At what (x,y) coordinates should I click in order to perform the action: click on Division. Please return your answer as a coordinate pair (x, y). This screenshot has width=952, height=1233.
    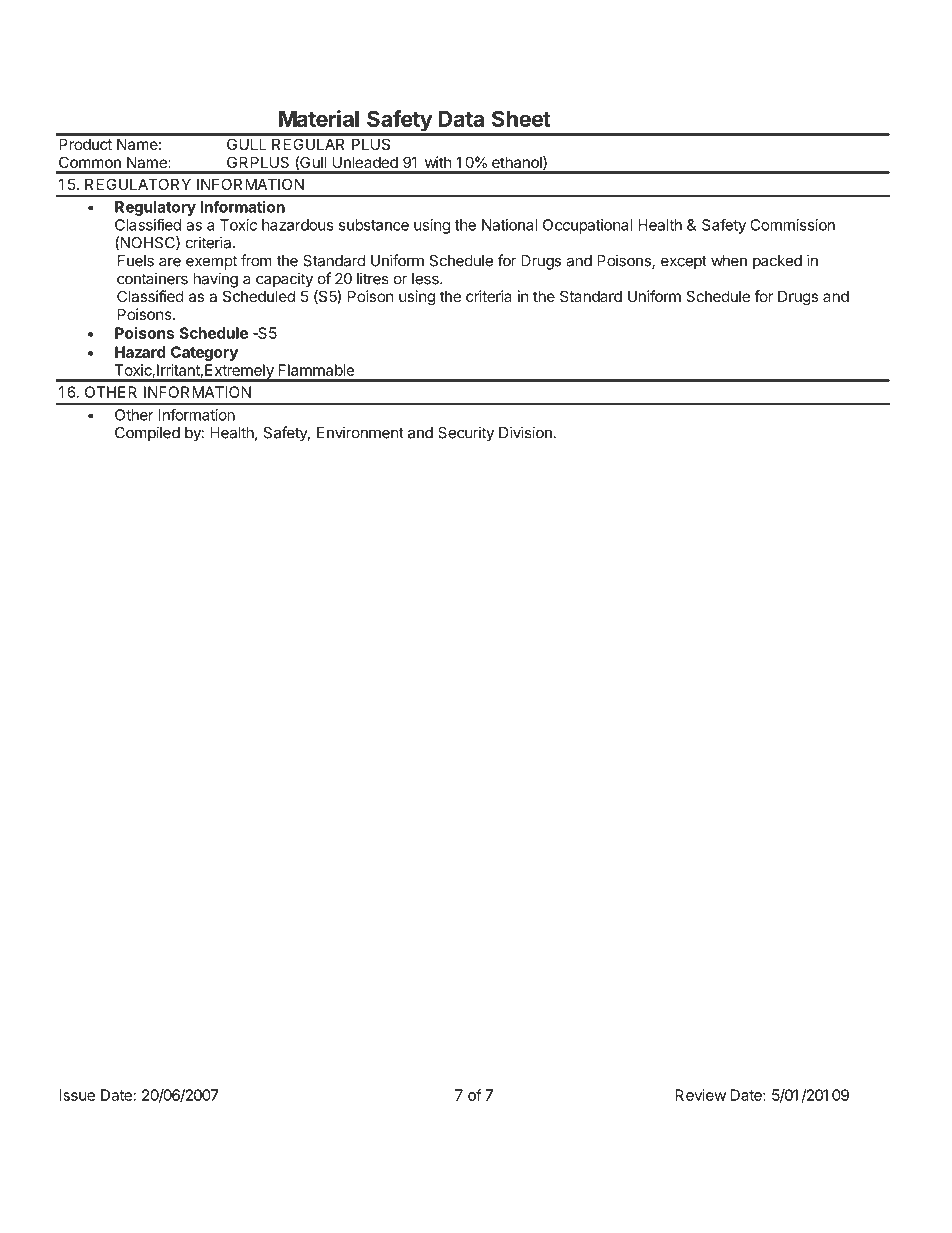
    Looking at the image, I should click on (525, 432).
